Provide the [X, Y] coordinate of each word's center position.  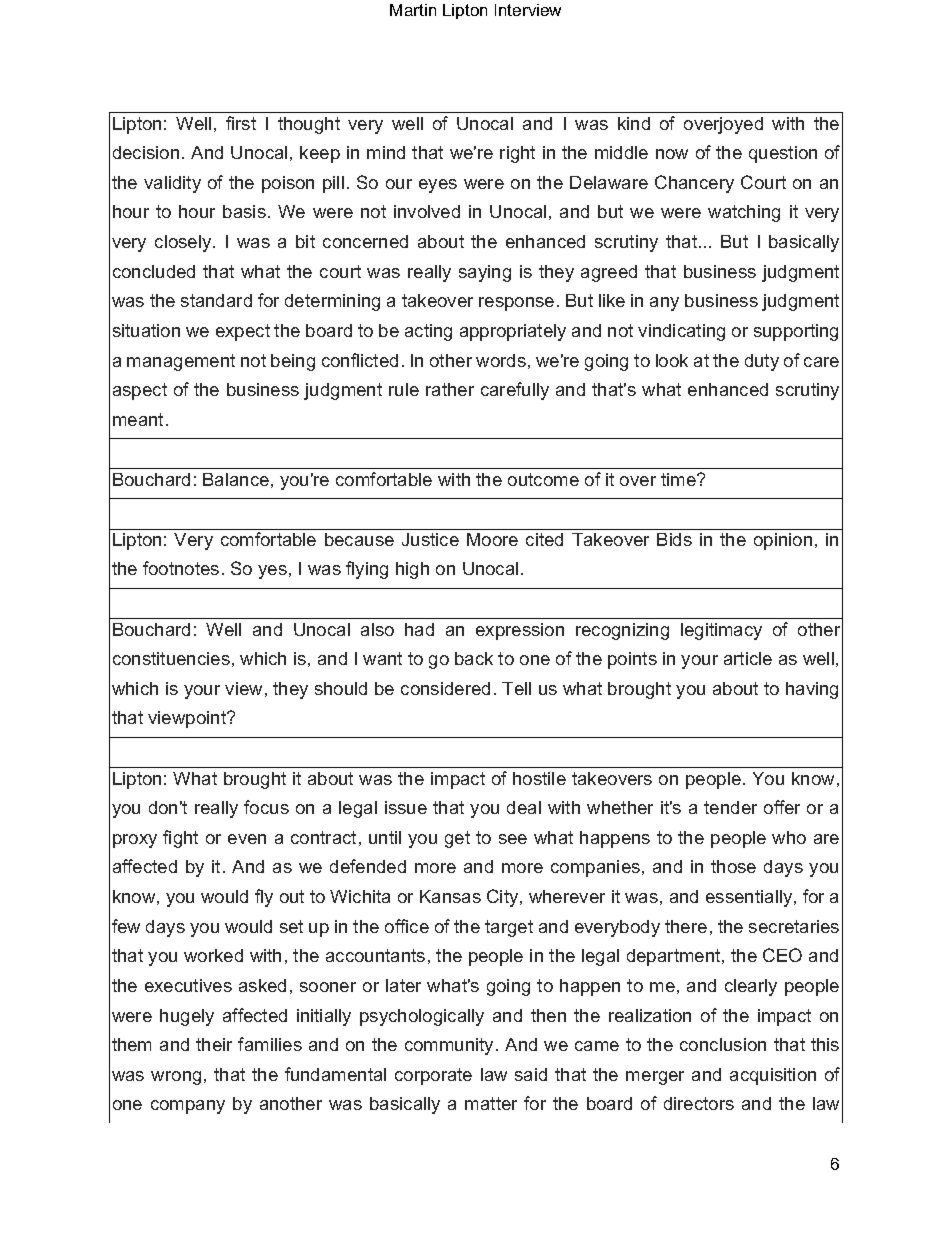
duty [762, 362]
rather [450, 389]
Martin [413, 10]
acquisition [773, 1076]
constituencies [171, 658]
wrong [176, 1078]
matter [491, 1103]
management [181, 362]
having [812, 690]
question [783, 154]
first [241, 123]
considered [445, 688]
